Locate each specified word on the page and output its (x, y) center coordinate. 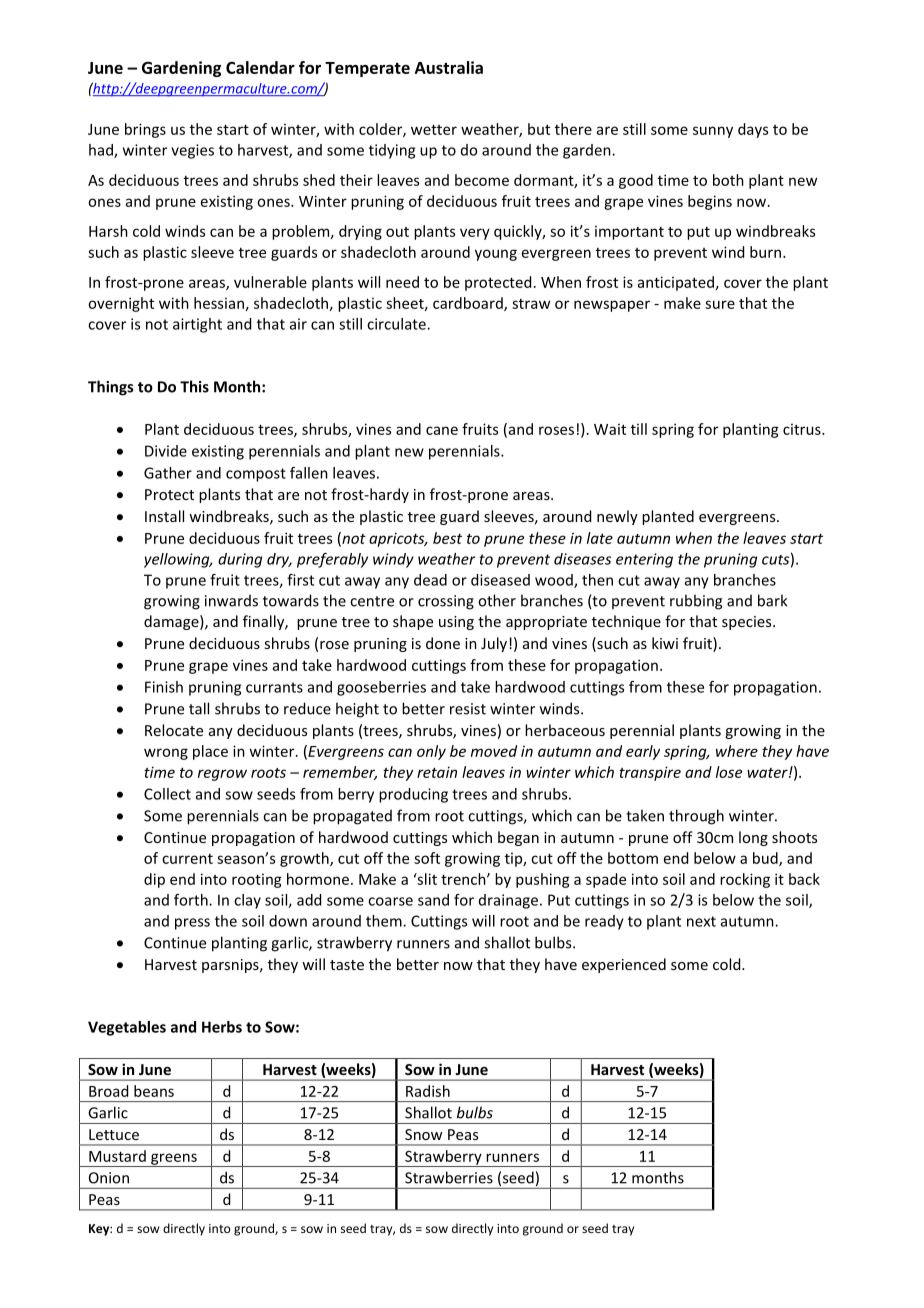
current (187, 859)
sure (720, 304)
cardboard (469, 304)
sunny (713, 132)
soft (427, 858)
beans (154, 1091)
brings (145, 130)
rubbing (696, 602)
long (753, 838)
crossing (446, 602)
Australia (449, 67)
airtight (197, 325)
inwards (231, 601)
